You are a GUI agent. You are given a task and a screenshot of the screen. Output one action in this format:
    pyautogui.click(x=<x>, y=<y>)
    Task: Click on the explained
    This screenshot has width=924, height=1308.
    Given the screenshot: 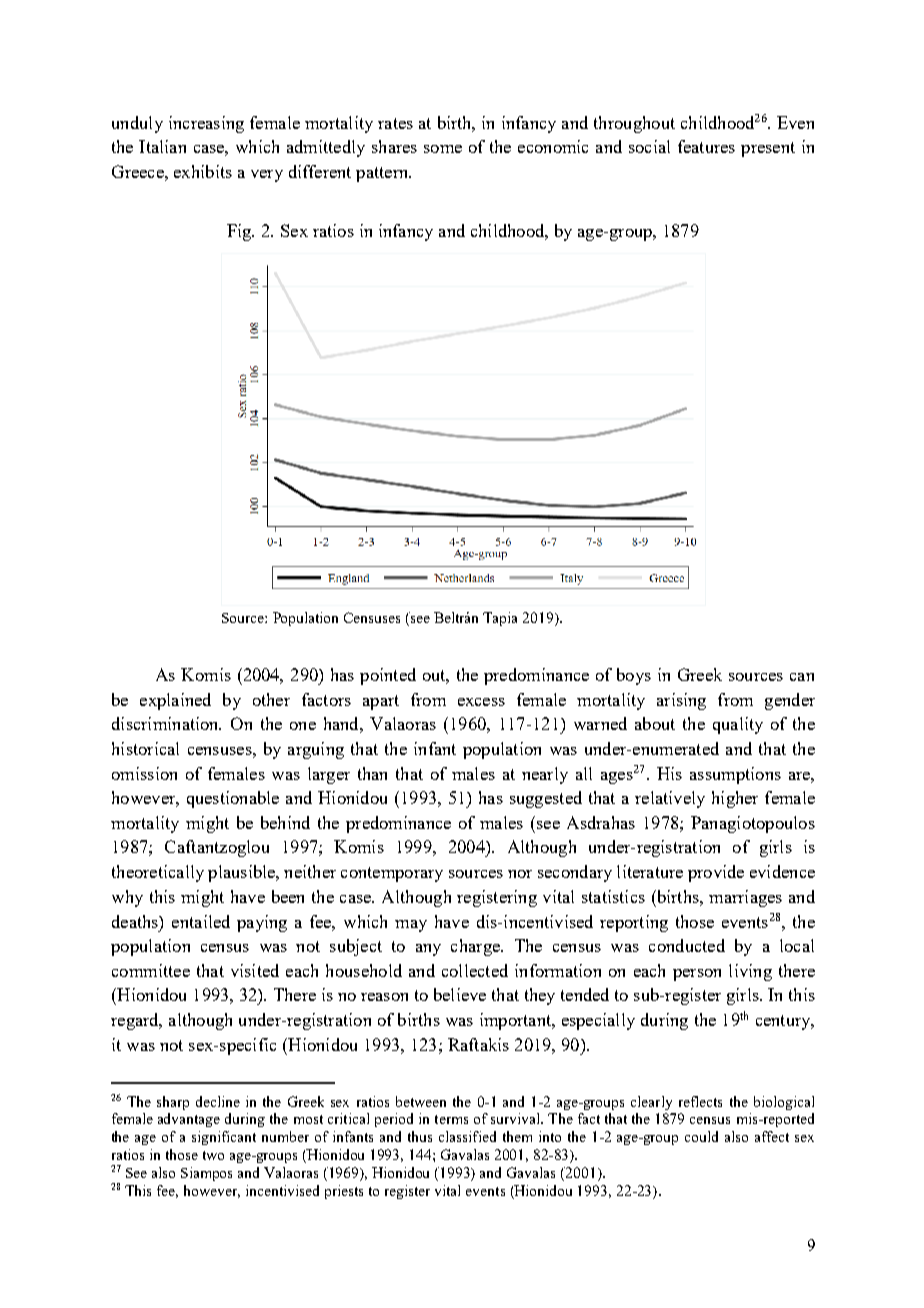 What is the action you would take?
    pyautogui.click(x=175, y=701)
